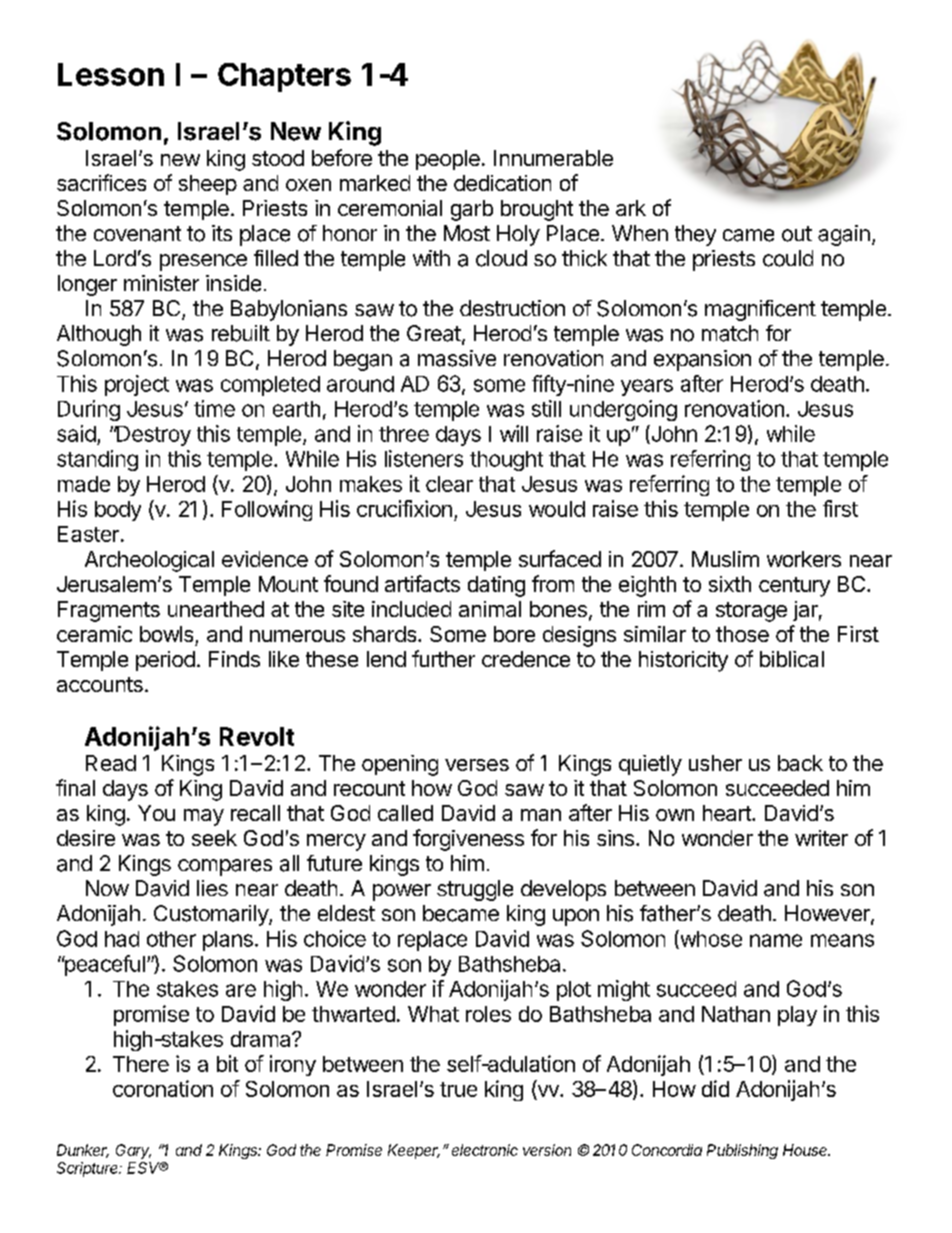 This screenshot has width=952, height=1233. I want to click on verses, so click(477, 765).
